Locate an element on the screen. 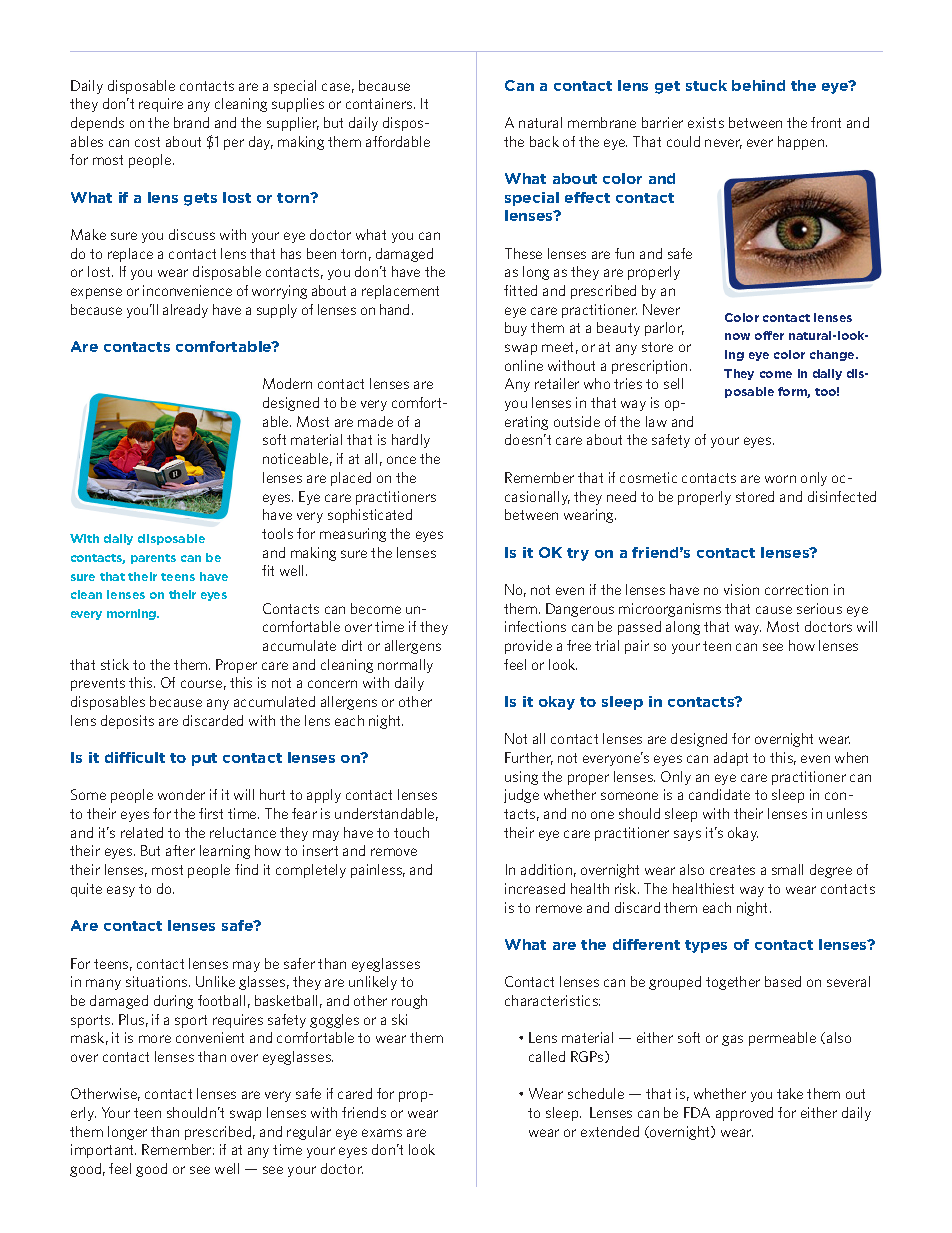 The width and height of the screenshot is (952, 1233). using is located at coordinates (521, 778).
